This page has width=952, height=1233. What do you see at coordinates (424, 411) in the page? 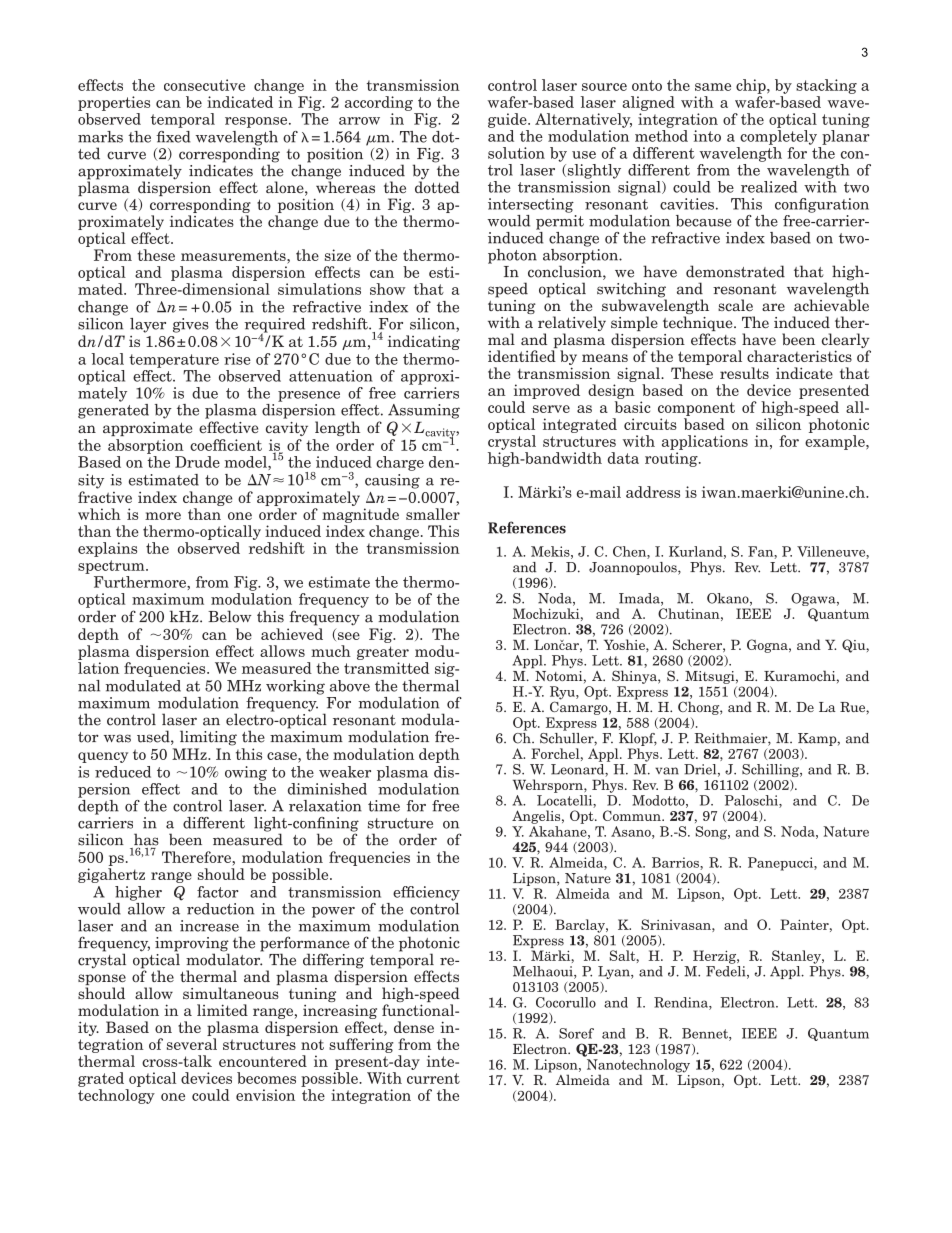
I see `Assuming` at bounding box center [424, 411].
